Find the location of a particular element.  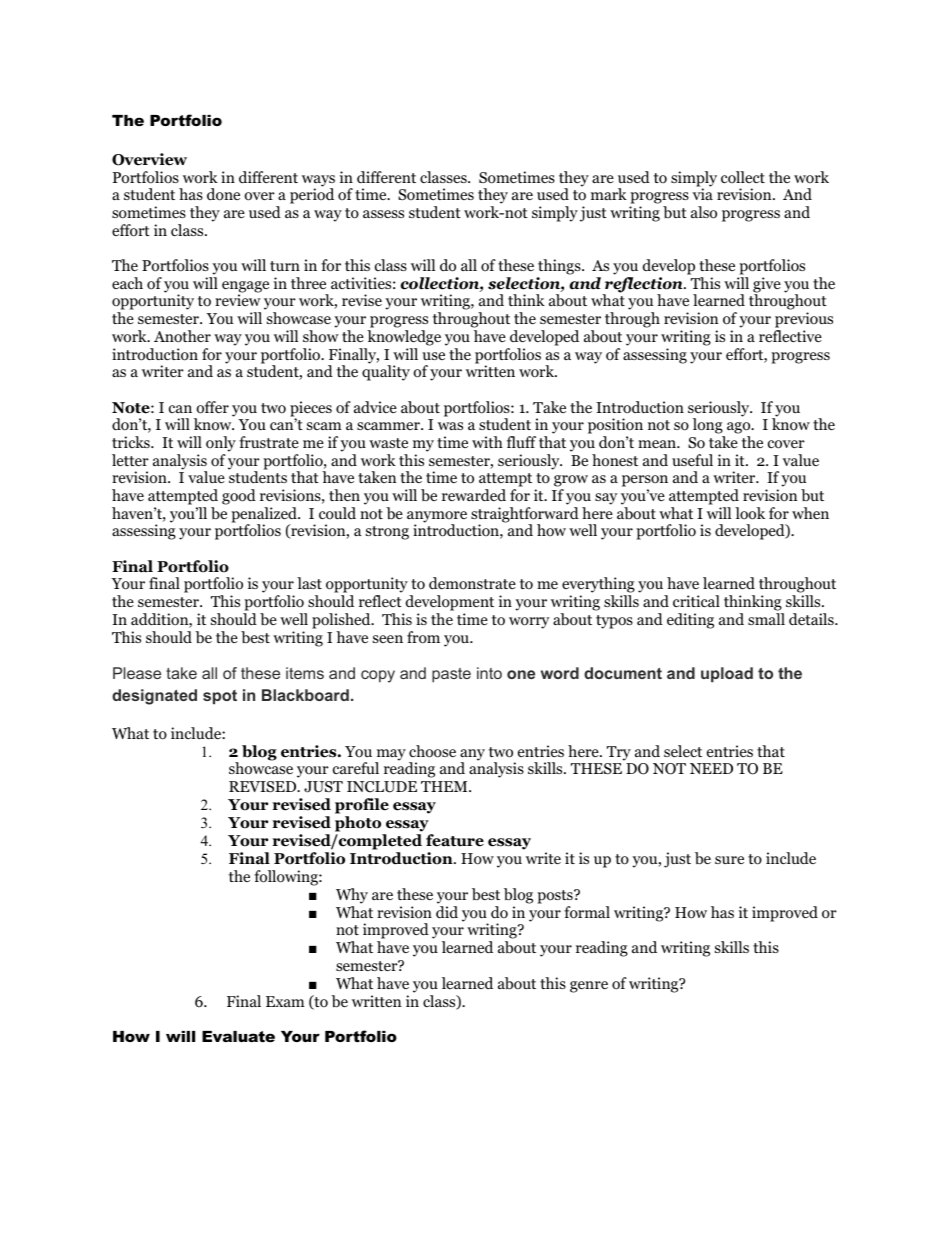

THEM is located at coordinates (445, 786).
